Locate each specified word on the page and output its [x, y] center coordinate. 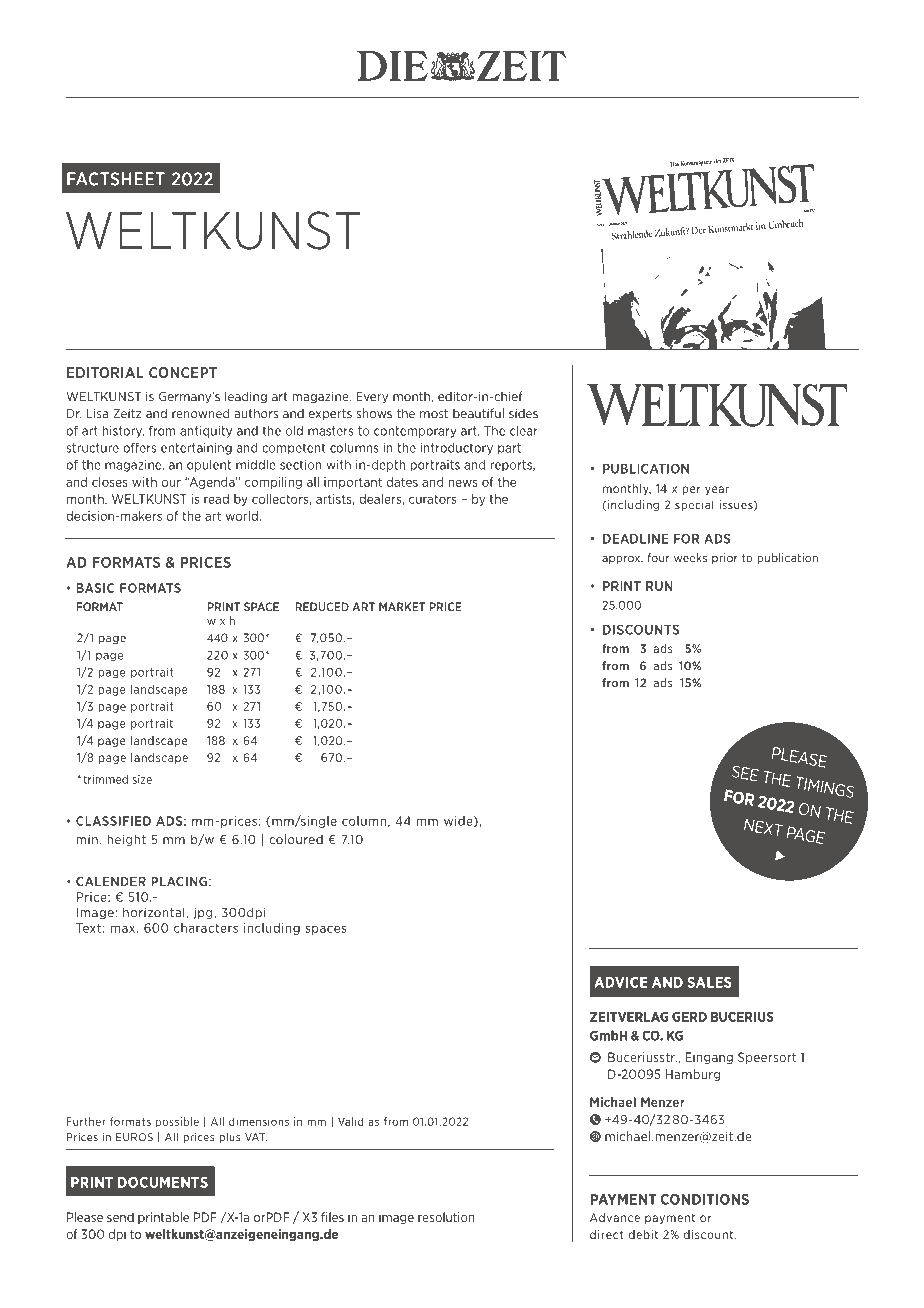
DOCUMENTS [163, 1182]
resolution [446, 1217]
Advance [615, 1217]
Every [372, 398]
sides [523, 413]
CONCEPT [183, 372]
